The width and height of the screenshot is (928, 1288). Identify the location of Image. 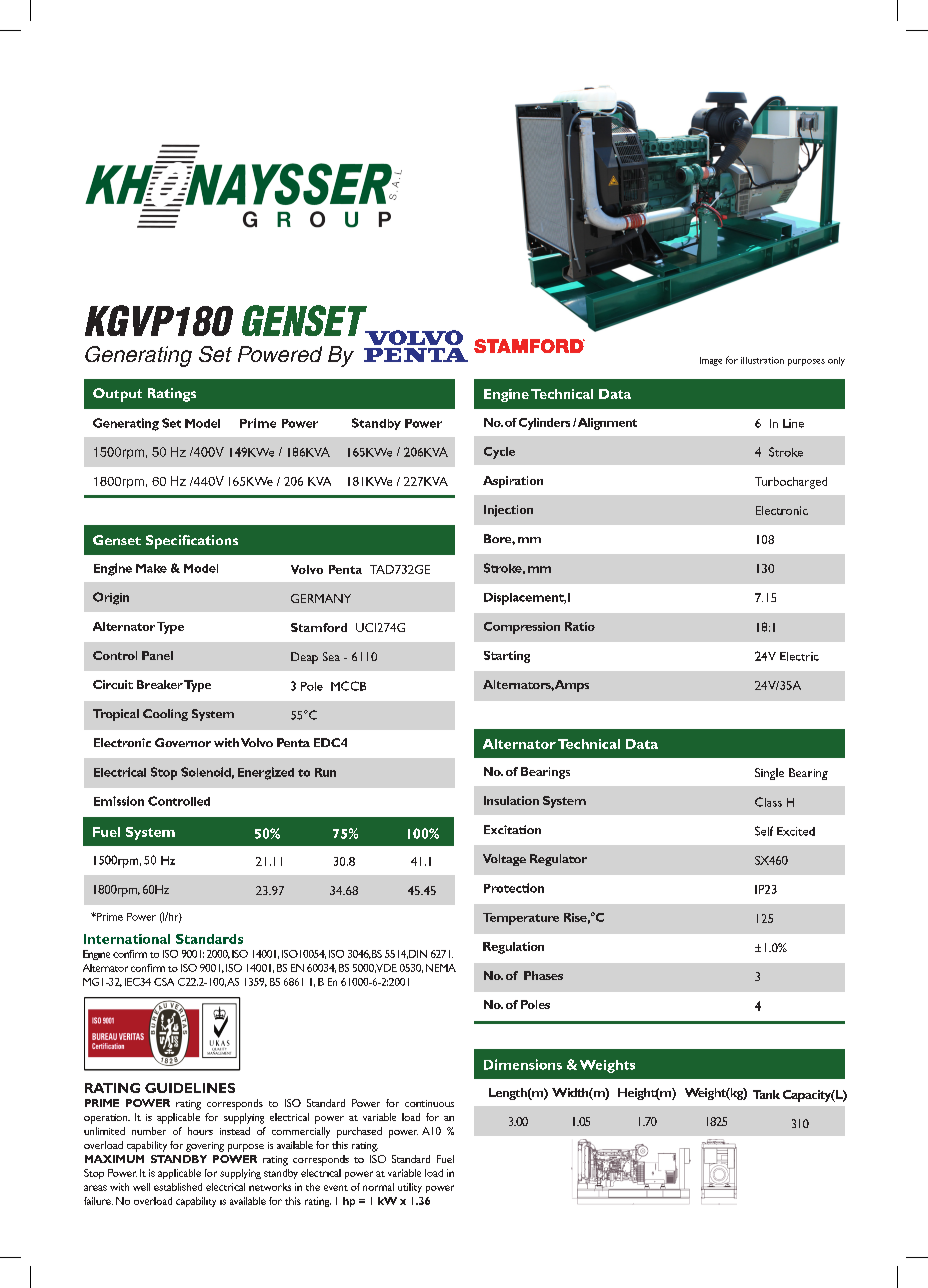
(711, 361).
